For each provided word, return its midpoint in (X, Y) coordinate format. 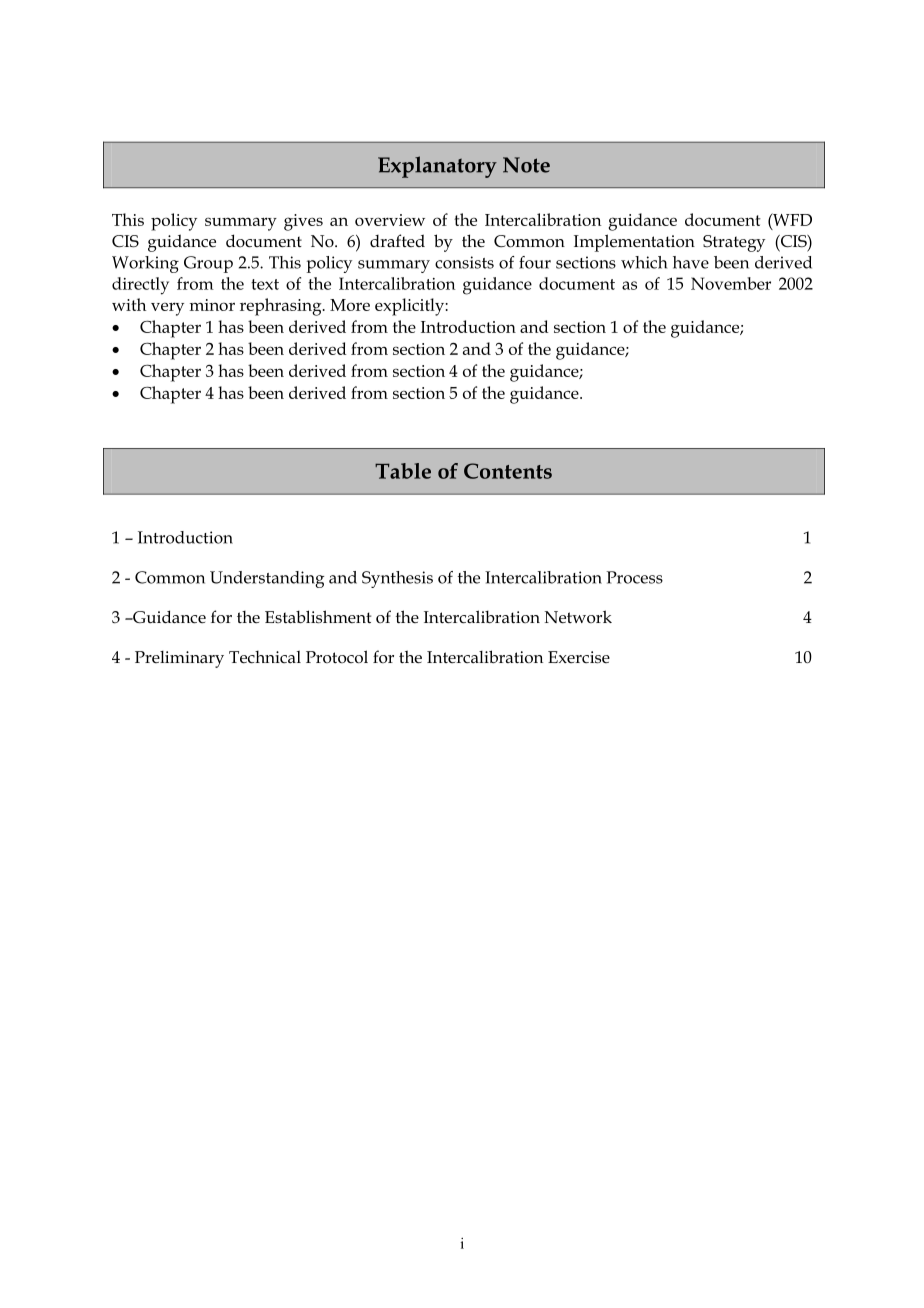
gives (303, 222)
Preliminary (179, 659)
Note (526, 165)
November (731, 283)
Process (634, 577)
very (167, 309)
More (350, 305)
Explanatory (437, 167)
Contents (508, 471)
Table (403, 471)
